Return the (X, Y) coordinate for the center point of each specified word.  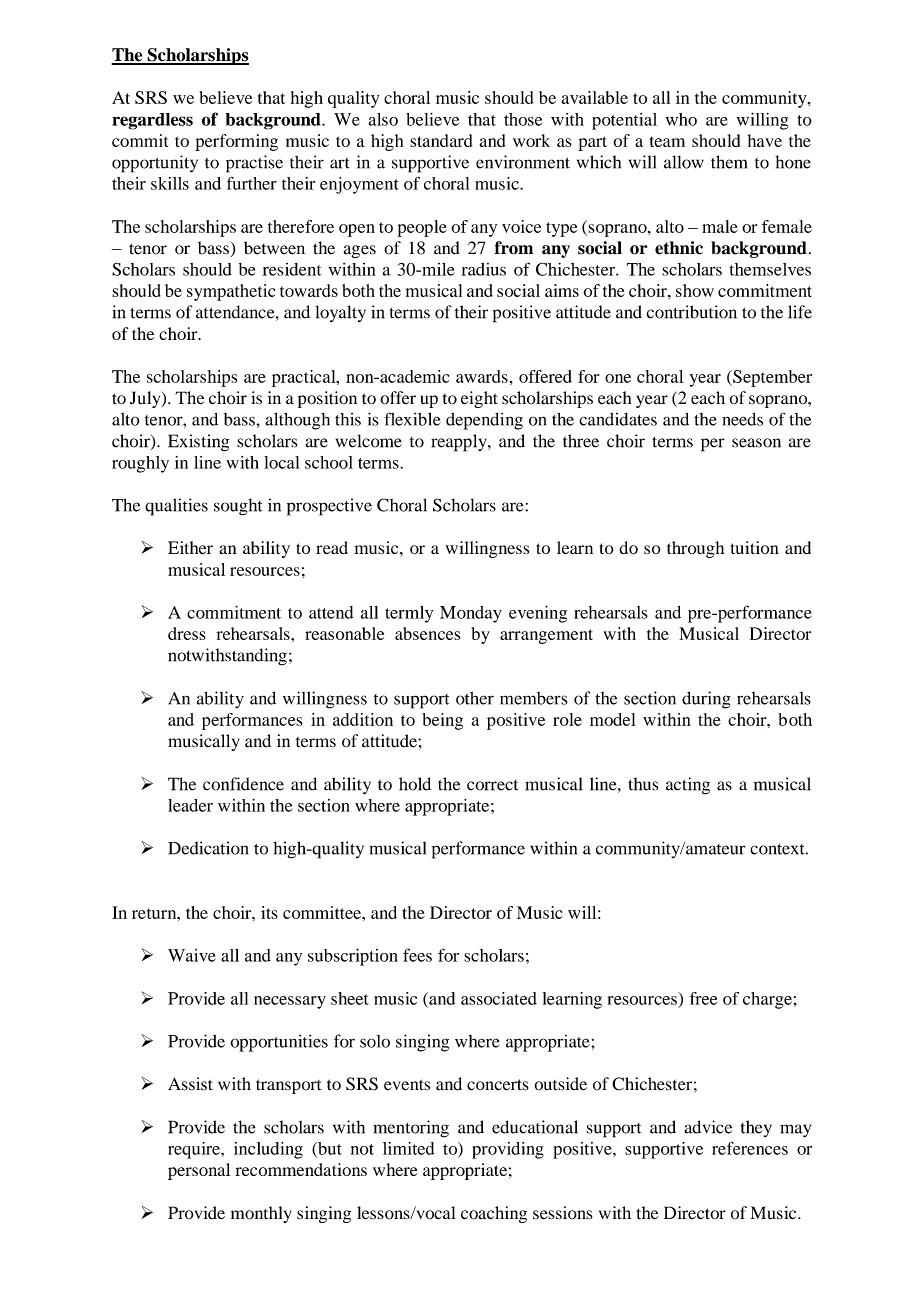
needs (742, 419)
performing (236, 142)
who (681, 119)
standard (441, 140)
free (703, 998)
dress (187, 633)
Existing (198, 443)
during (706, 700)
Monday (471, 614)
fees (417, 955)
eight (479, 399)
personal (199, 1171)
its (269, 912)
